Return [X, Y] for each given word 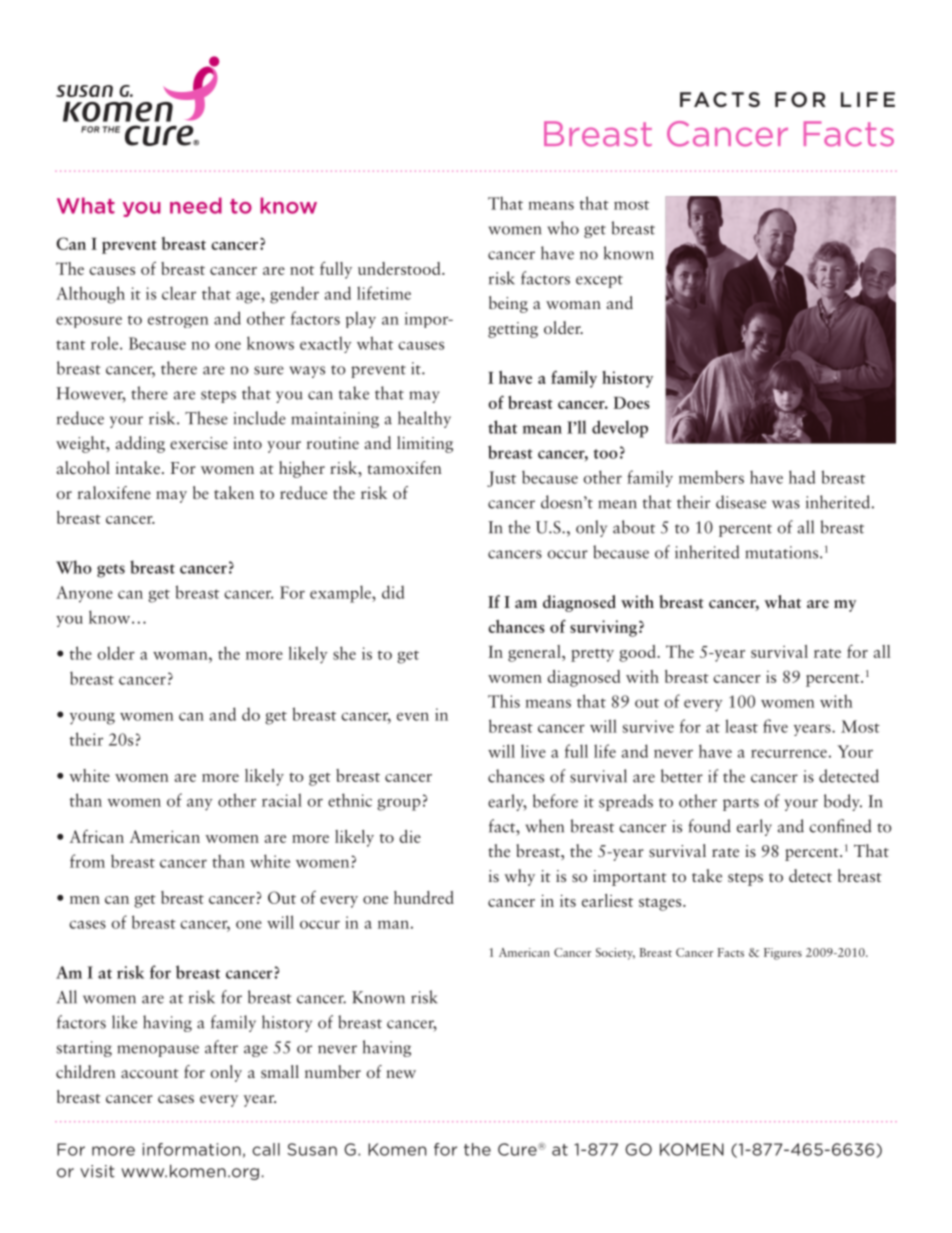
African [97, 836]
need [196, 205]
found [709, 826]
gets [111, 571]
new [401, 1074]
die [410, 836]
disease [741, 502]
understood [400, 268]
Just [501, 479]
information [192, 1149]
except [599, 281]
